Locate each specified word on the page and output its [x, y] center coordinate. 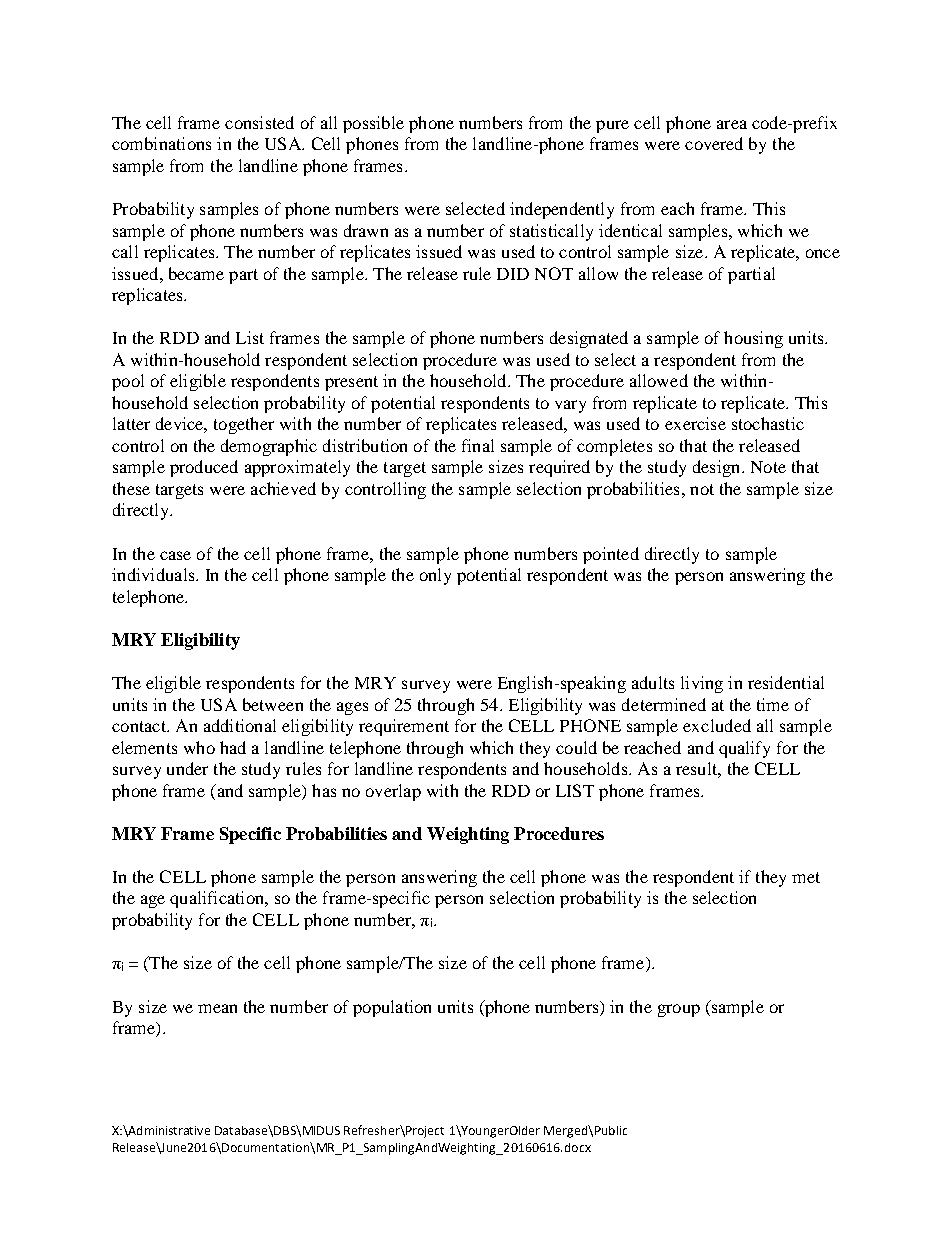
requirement [404, 727]
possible [373, 124]
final [478, 445]
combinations [161, 143]
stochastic [768, 423]
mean [217, 1008]
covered [714, 143]
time [773, 704]
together [244, 425]
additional [240, 725]
